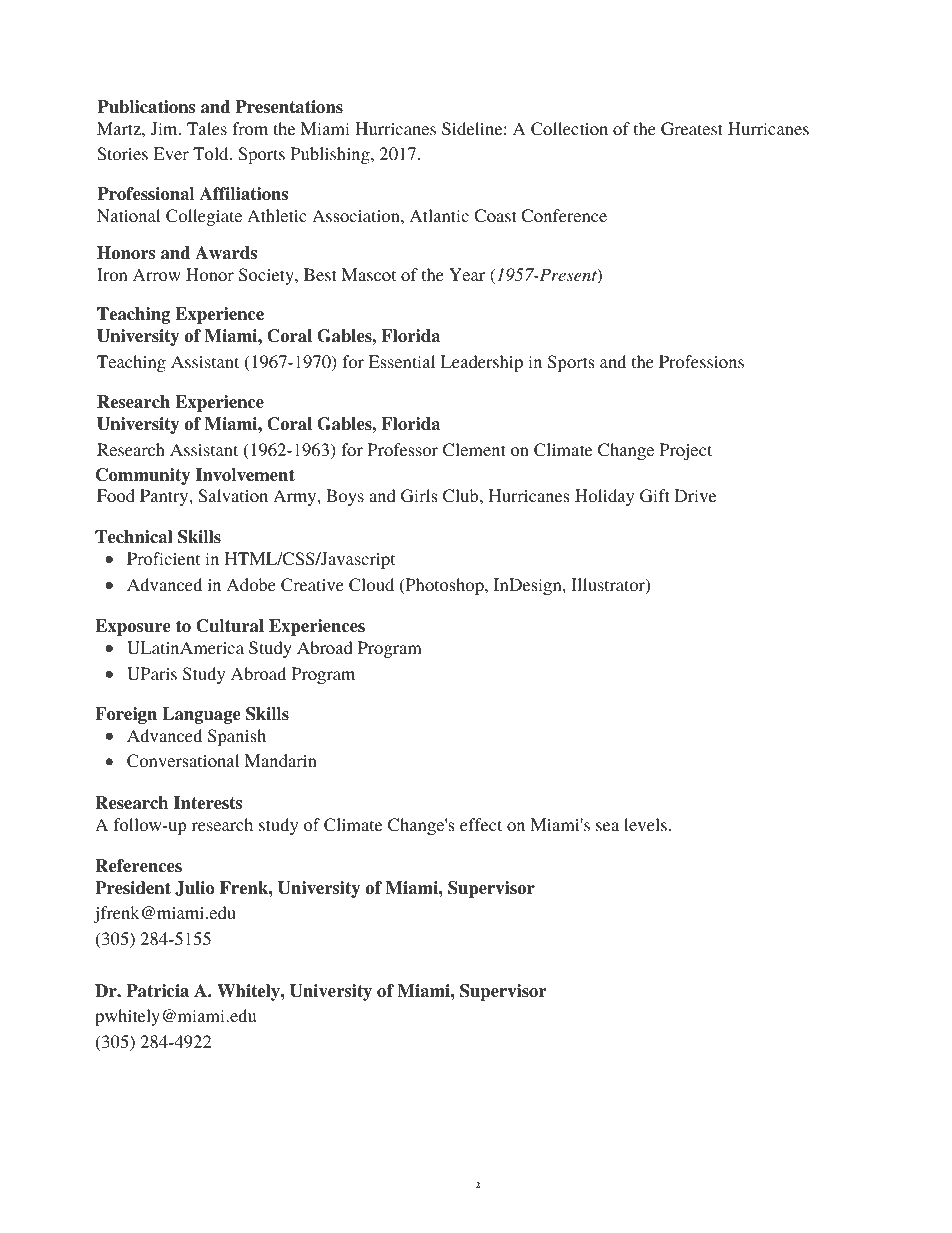 This screenshot has height=1233, width=952. Describe the element at coordinates (143, 476) in the screenshot. I see `Community` at that location.
